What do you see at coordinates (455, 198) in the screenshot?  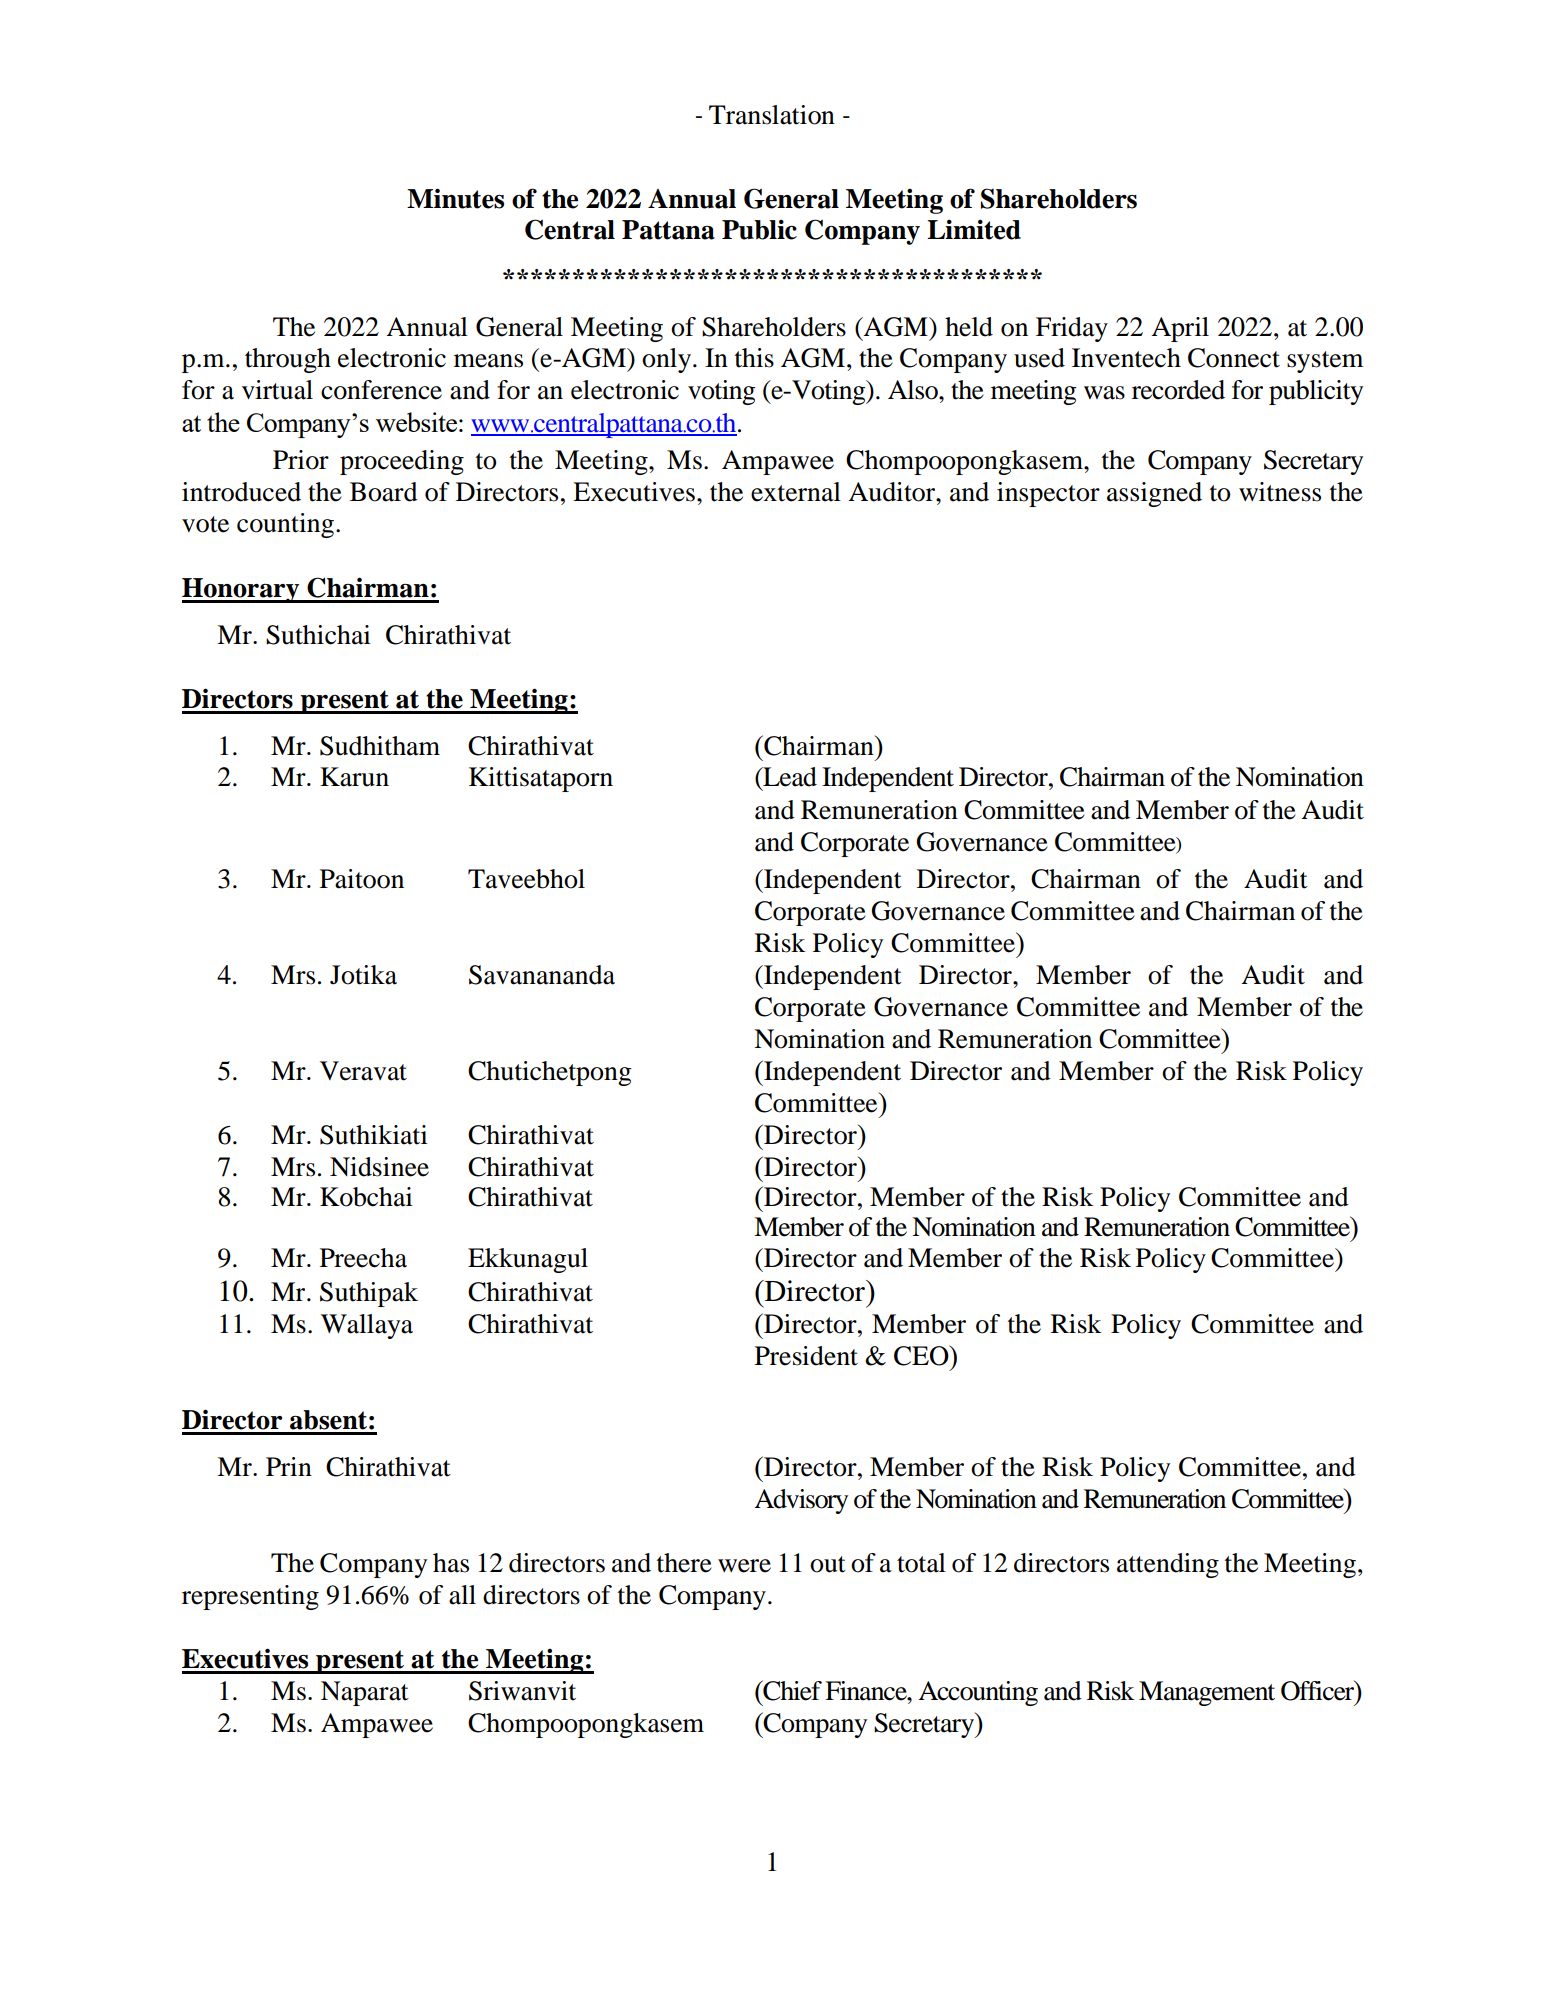 I see `Minutes` at bounding box center [455, 198].
